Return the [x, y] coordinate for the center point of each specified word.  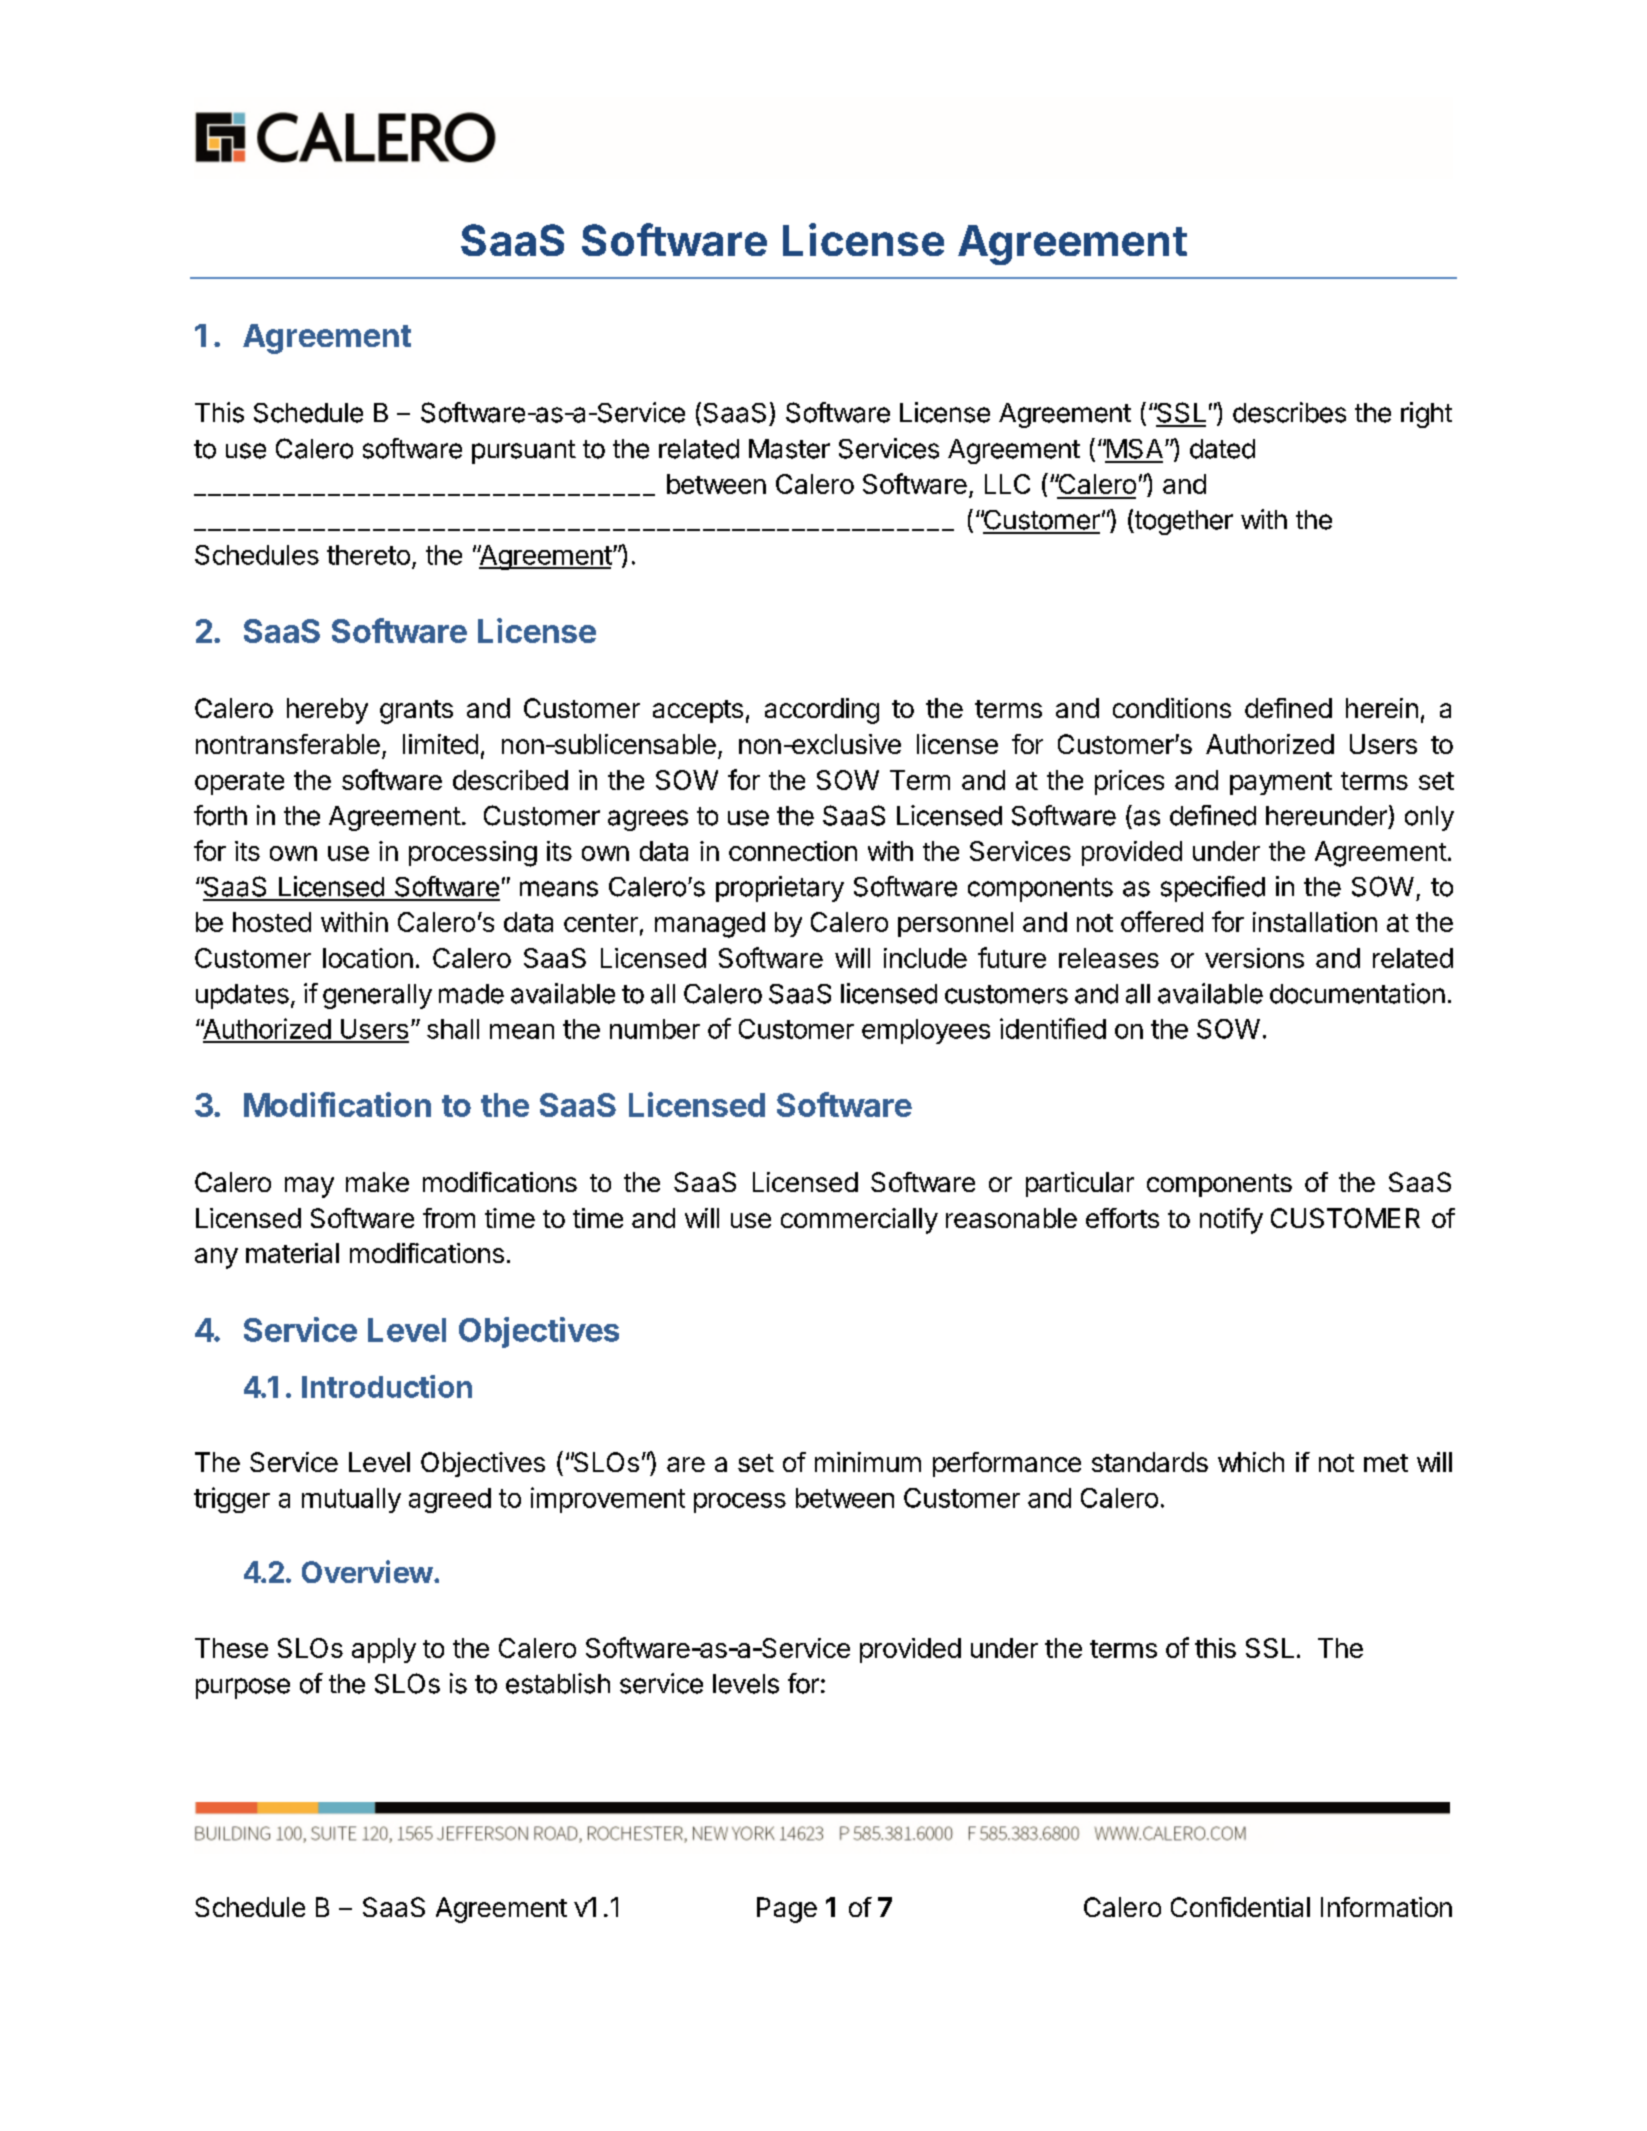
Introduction [387, 1386]
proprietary [780, 889]
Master [789, 449]
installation [1315, 922]
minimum [868, 1462]
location [368, 958]
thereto [368, 555]
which [1251, 1462]
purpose [243, 1688]
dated [1222, 449]
